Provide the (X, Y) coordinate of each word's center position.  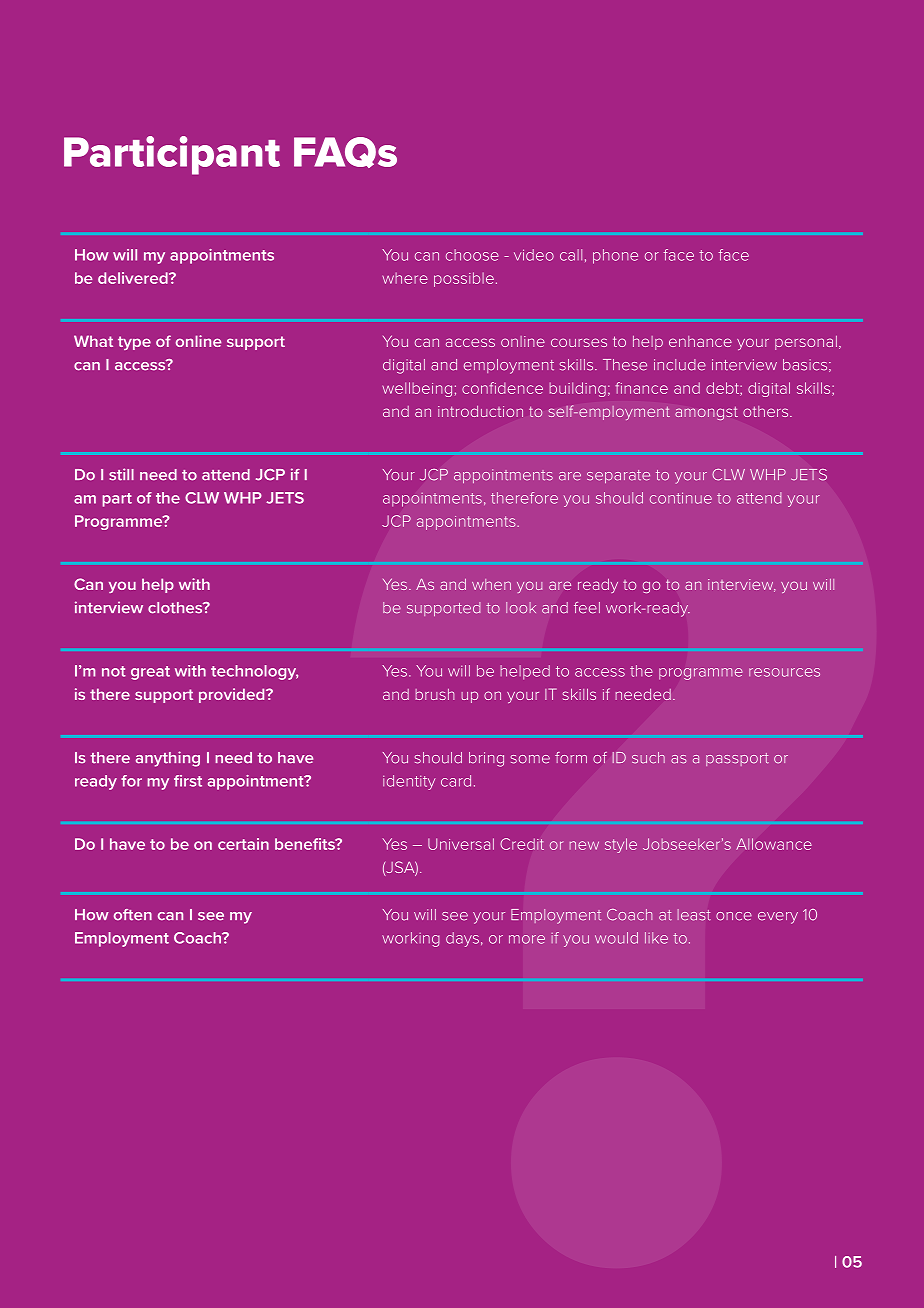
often (133, 915)
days (462, 939)
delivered (134, 278)
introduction (480, 411)
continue (681, 498)
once (734, 916)
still (121, 474)
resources (784, 672)
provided (233, 695)
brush (435, 694)
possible (464, 279)
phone (615, 256)
